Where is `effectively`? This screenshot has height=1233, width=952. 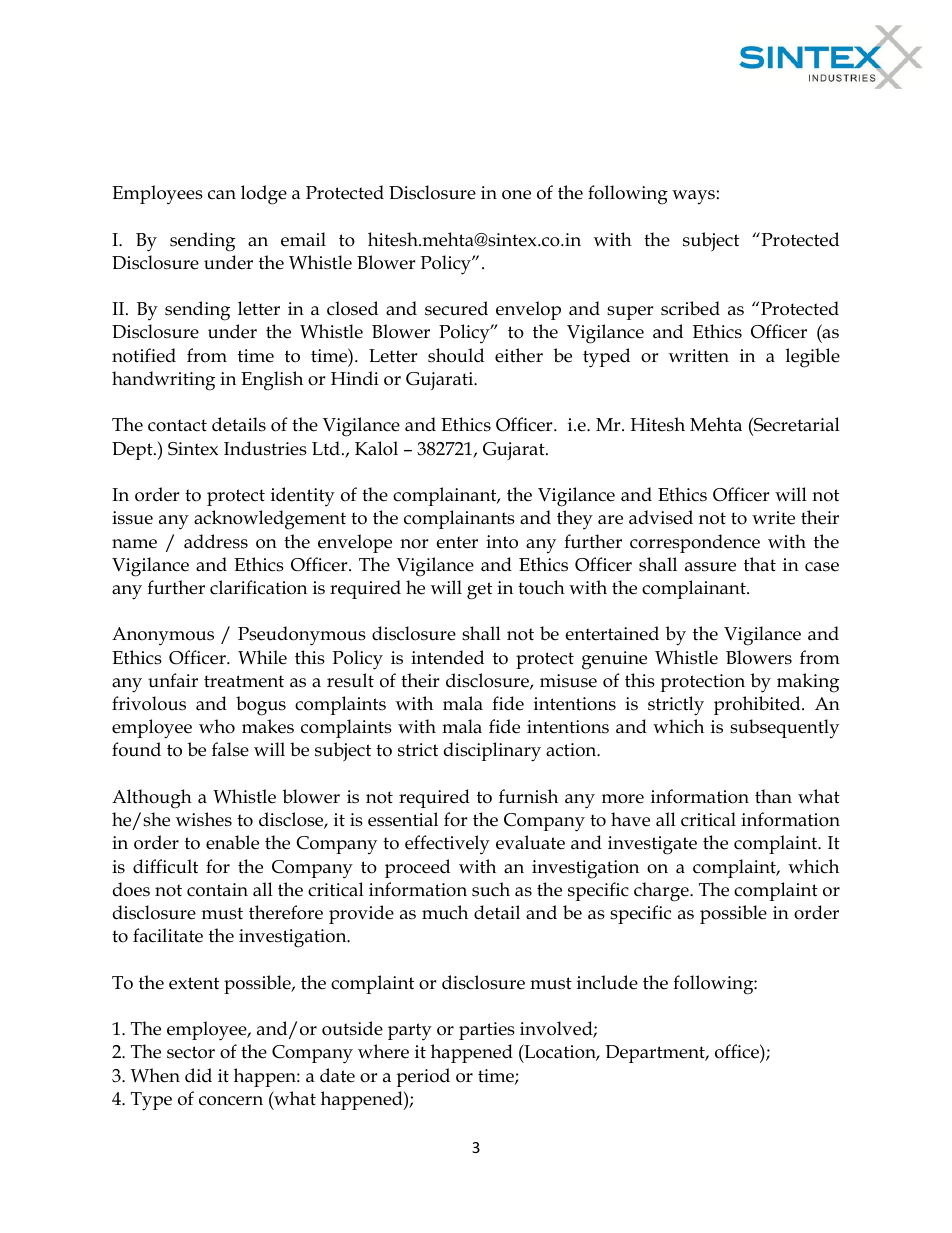
effectively is located at coordinates (447, 845).
